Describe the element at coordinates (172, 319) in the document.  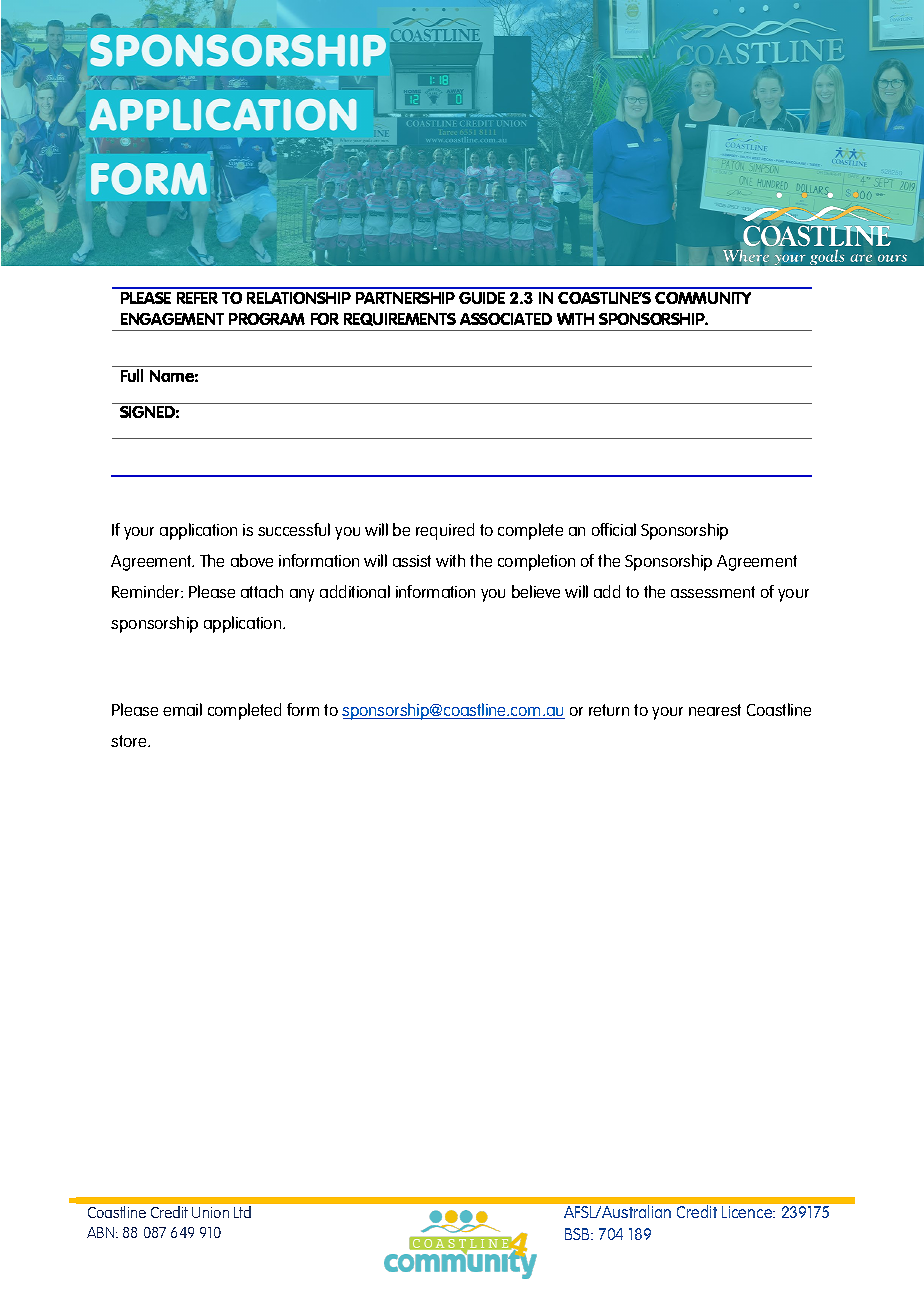
I see `ENGAGEMENT` at that location.
